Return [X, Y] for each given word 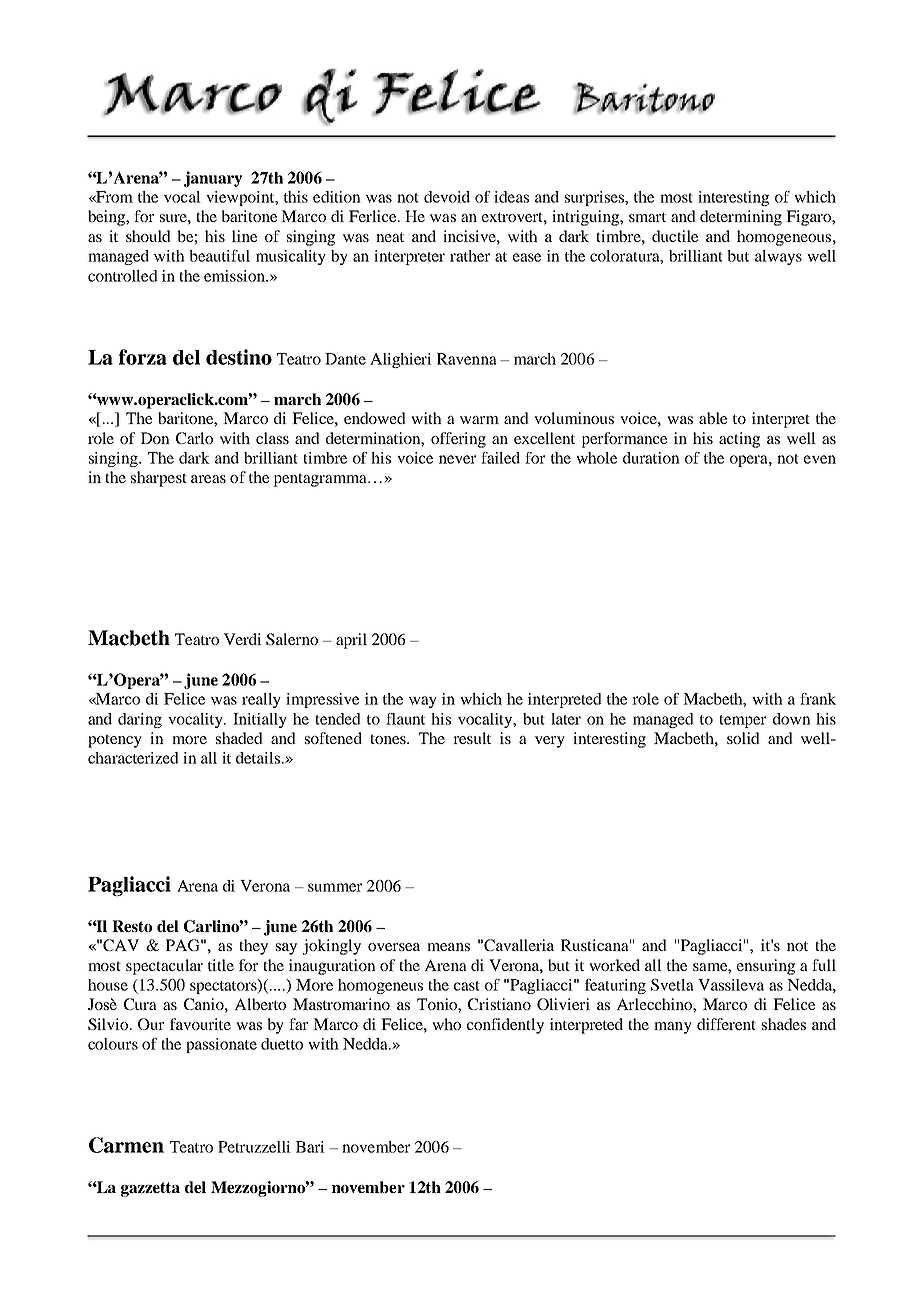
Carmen [126, 1145]
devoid [447, 197]
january [213, 179]
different [726, 1024]
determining [741, 218]
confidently [505, 1026]
